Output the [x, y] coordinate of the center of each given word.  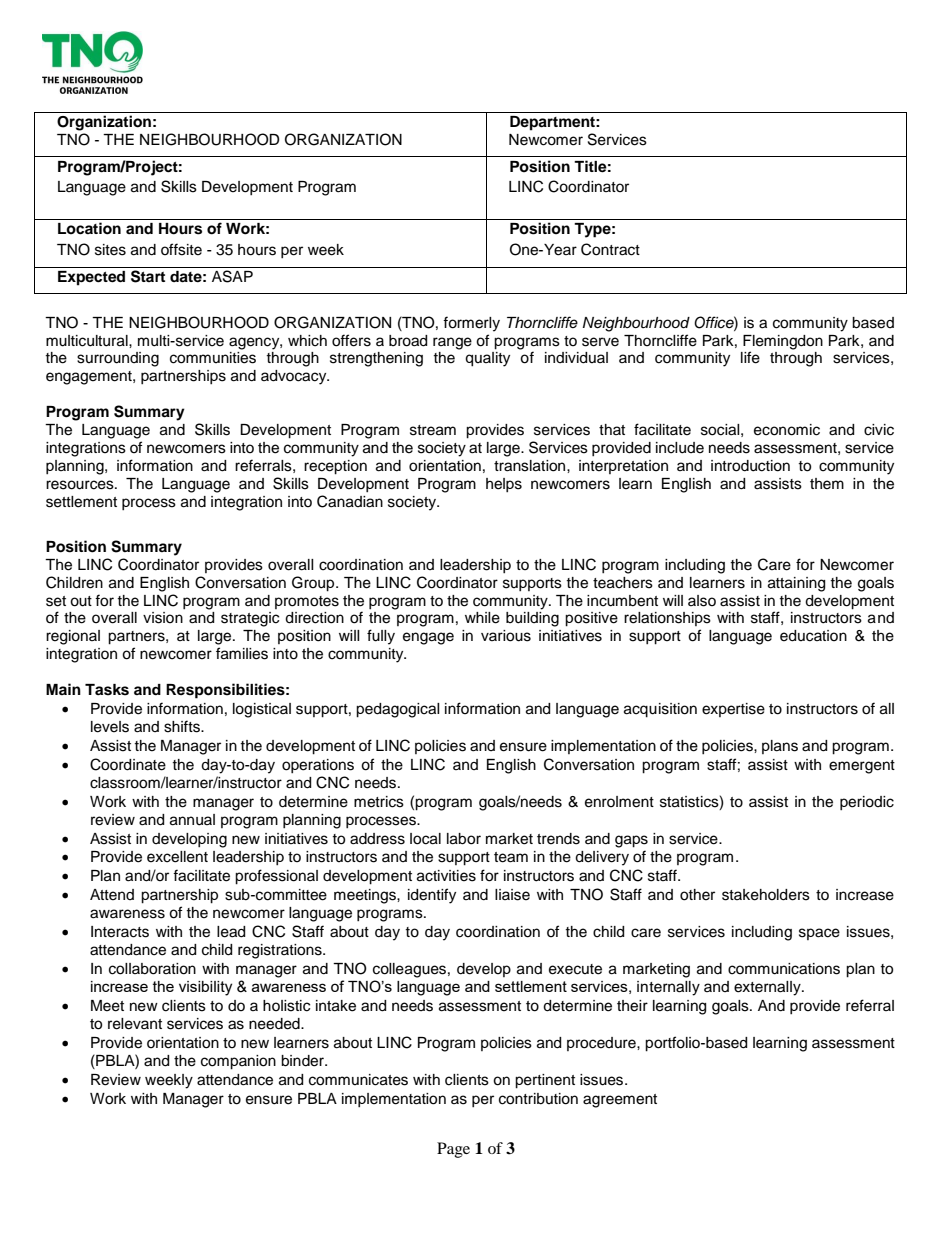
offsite [181, 249]
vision [163, 618]
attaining [796, 584]
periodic [867, 803]
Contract [610, 249]
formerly [471, 324]
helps [504, 485]
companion [238, 1062]
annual [192, 820]
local [425, 839]
